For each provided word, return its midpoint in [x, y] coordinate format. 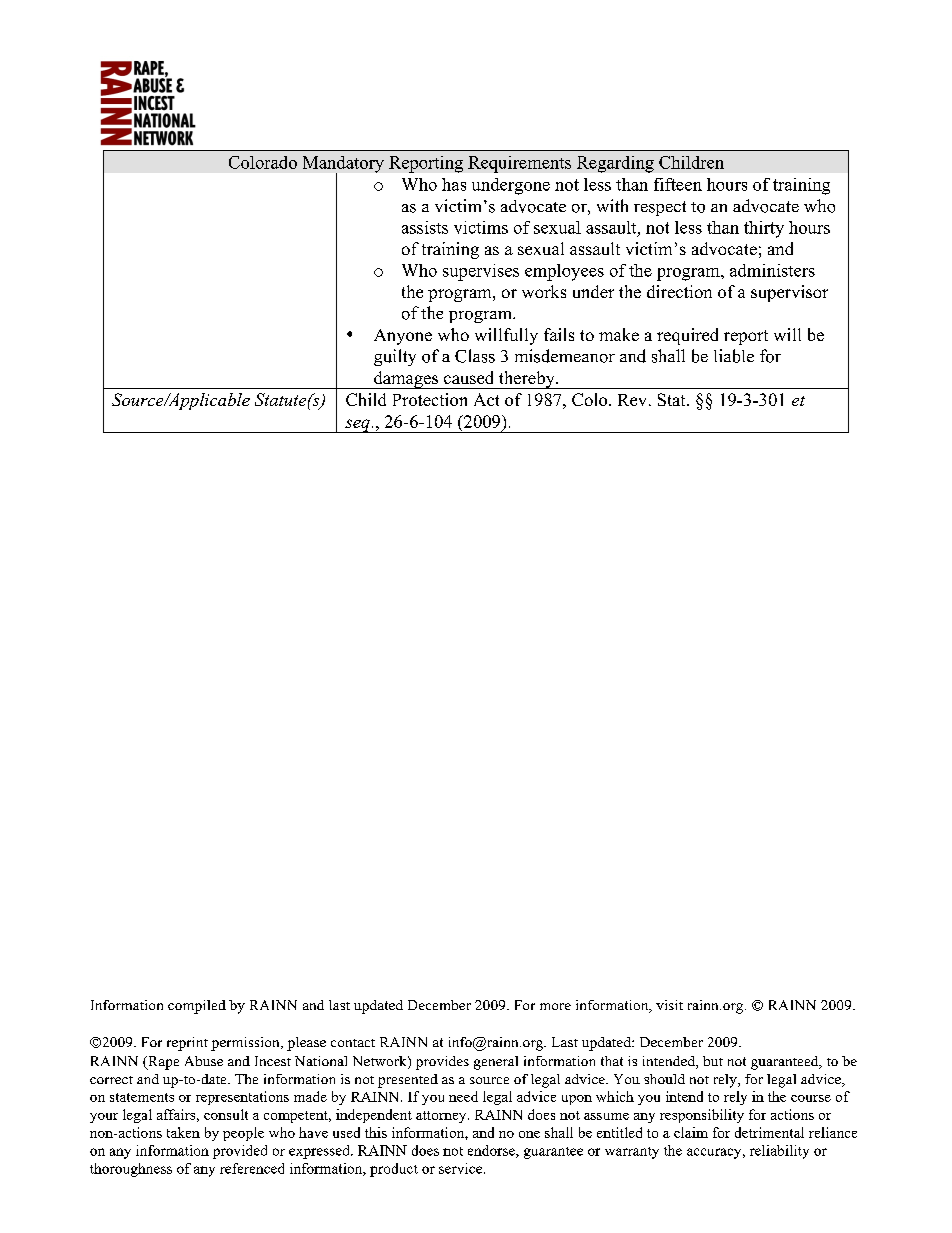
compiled [197, 1007]
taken [183, 1132]
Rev [632, 400]
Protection [430, 399]
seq [357, 426]
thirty [764, 229]
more [555, 1006]
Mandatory [343, 165]
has [454, 184]
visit [669, 1005]
